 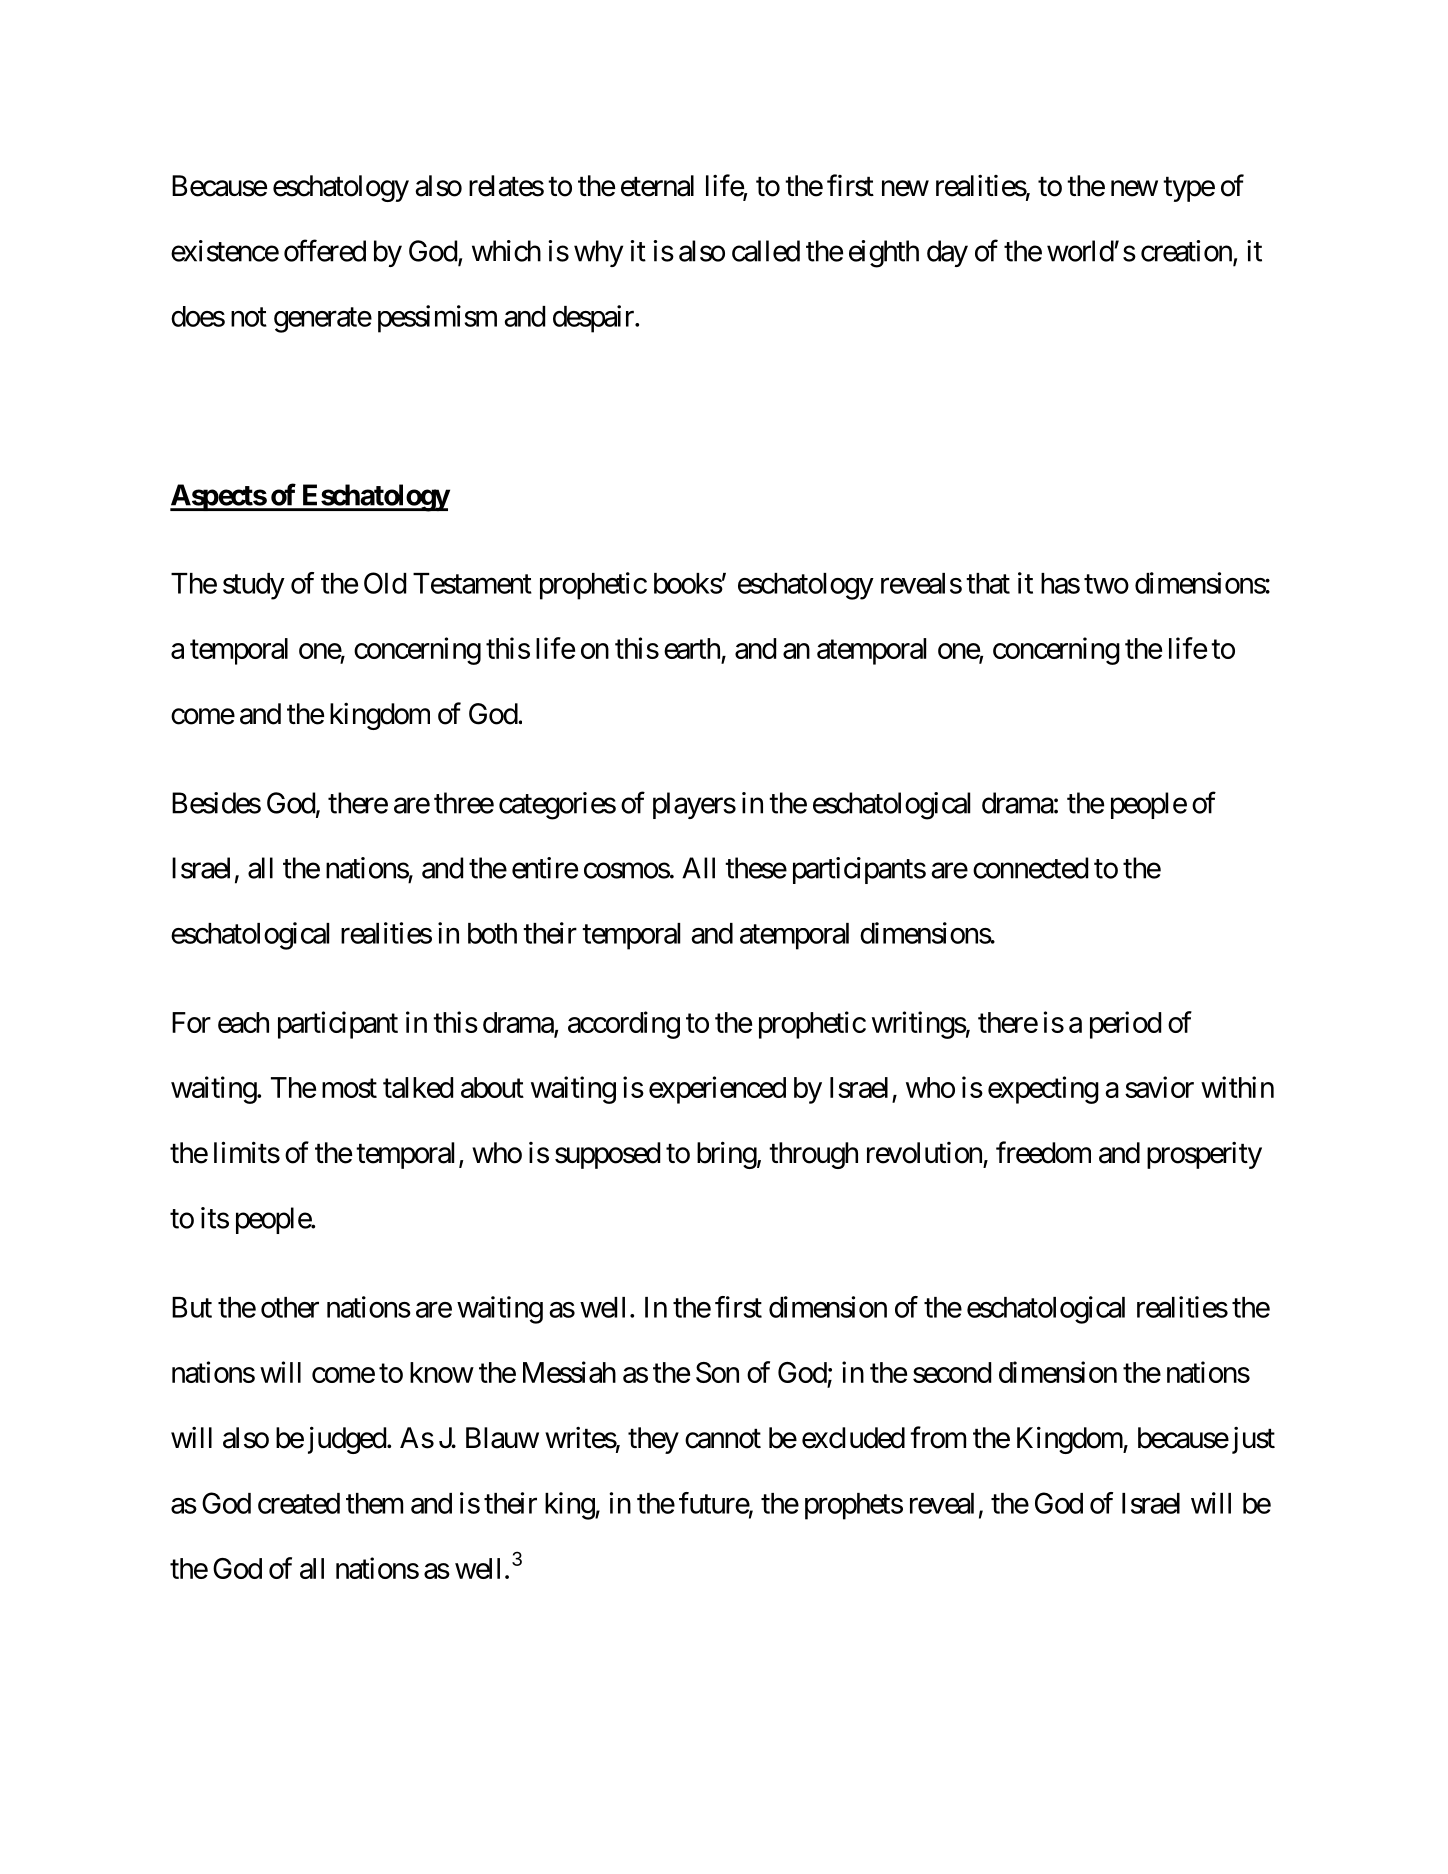 I want to click on offered, so click(x=325, y=250).
